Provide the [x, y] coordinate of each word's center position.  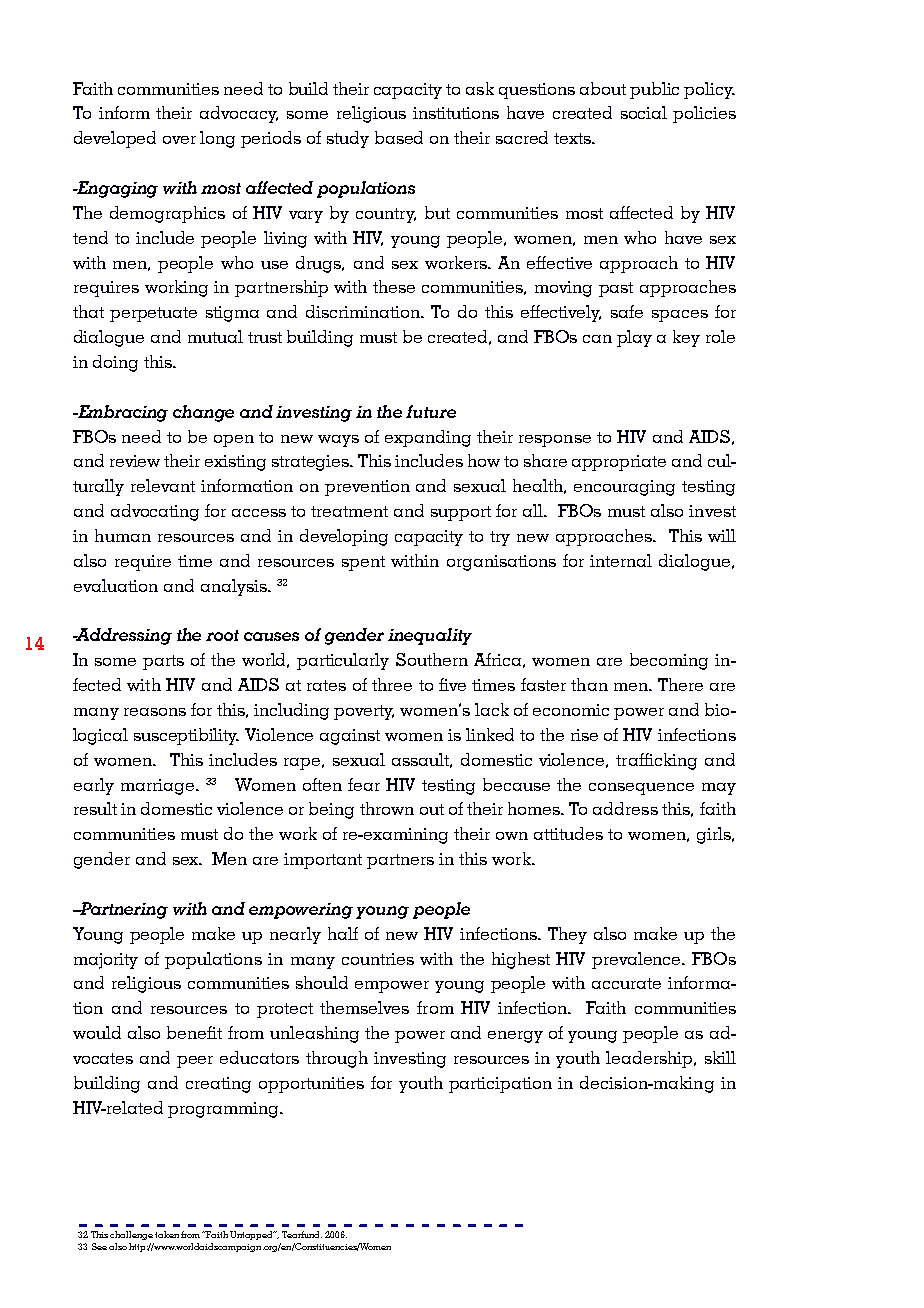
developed [115, 139]
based [399, 137]
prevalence [638, 960]
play [634, 338]
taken [167, 1234]
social [644, 112]
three [392, 684]
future [431, 411]
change [203, 413]
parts [163, 662]
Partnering [123, 910]
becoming [669, 661]
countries [378, 959]
